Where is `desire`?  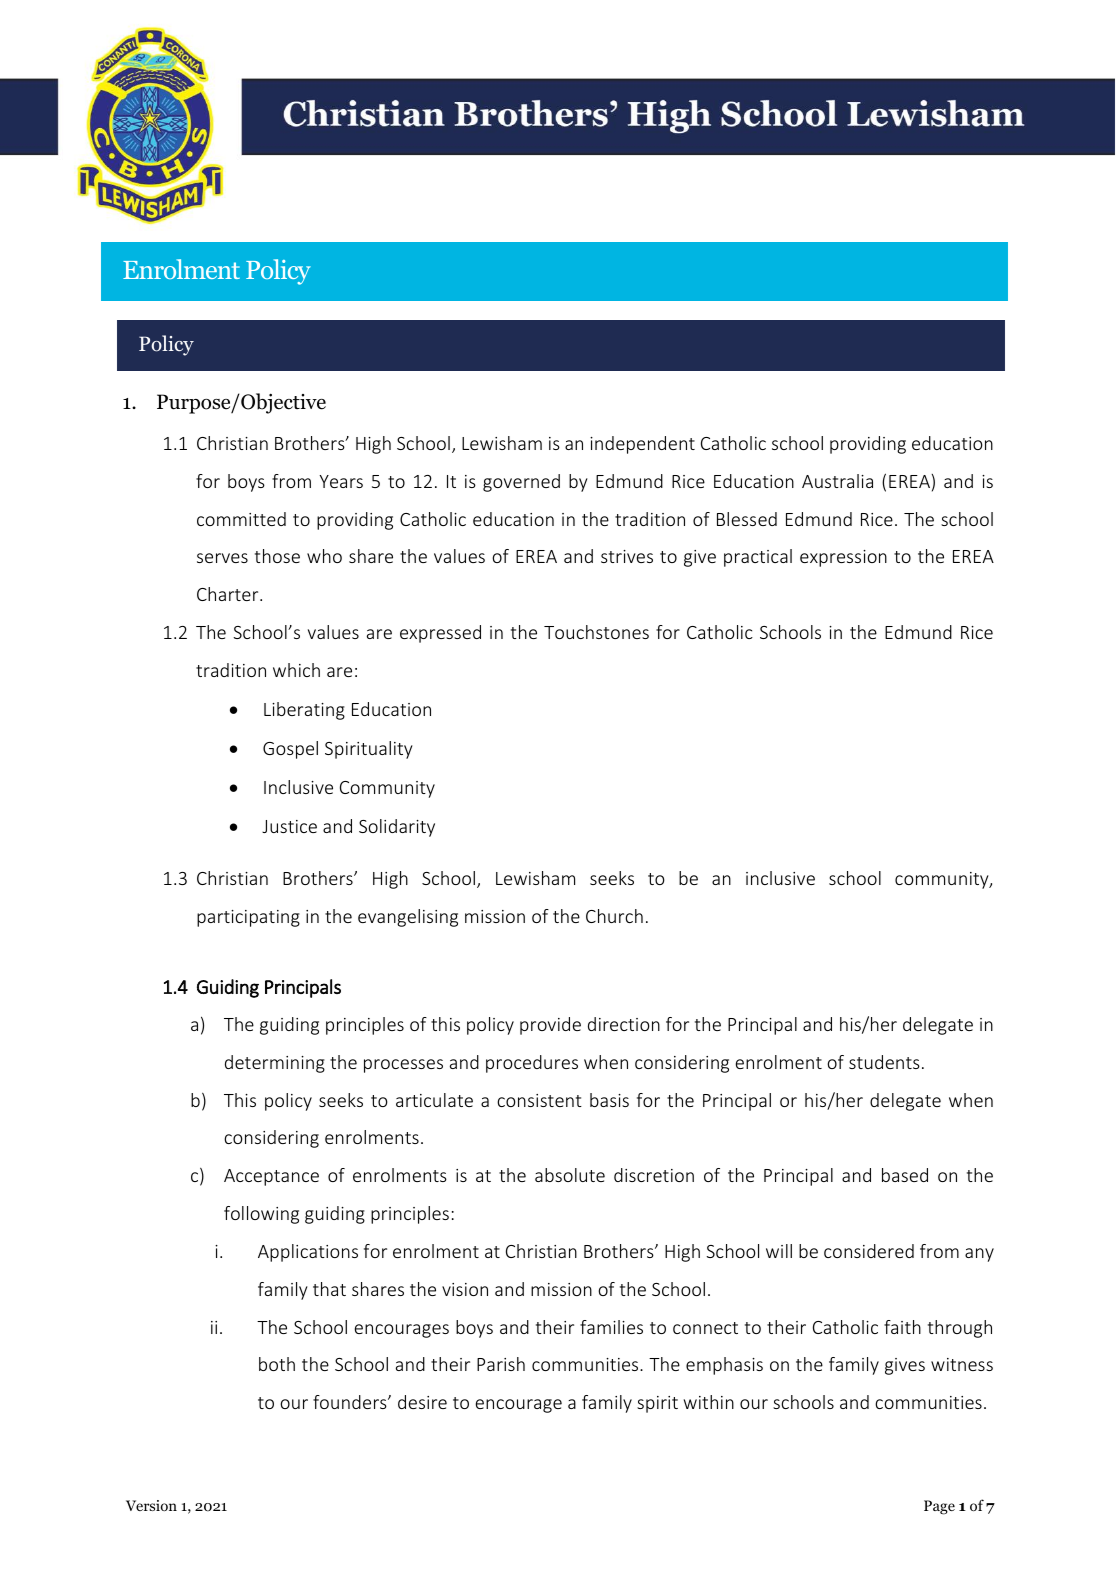 desire is located at coordinates (422, 1402).
